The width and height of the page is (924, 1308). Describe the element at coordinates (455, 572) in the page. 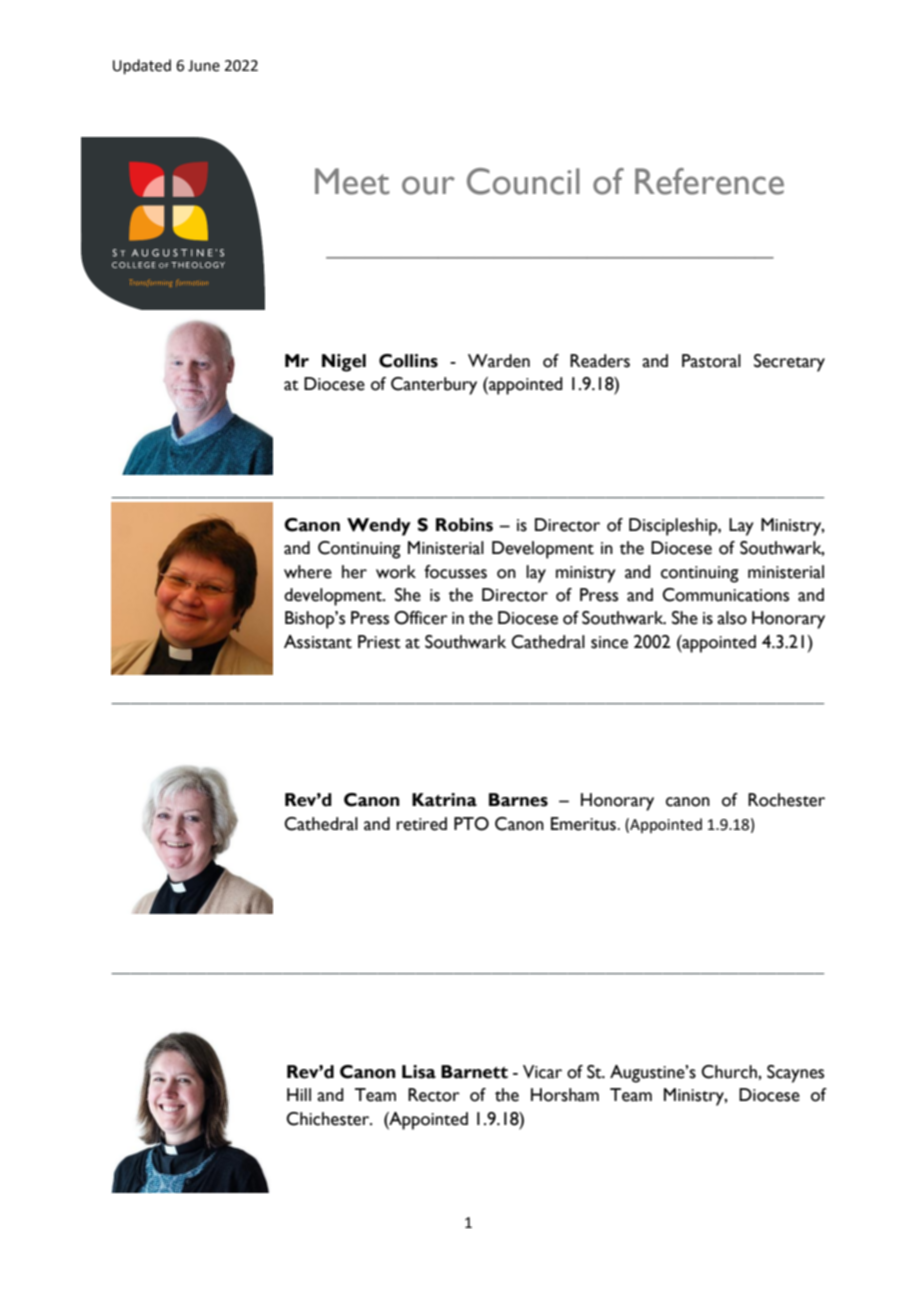

I see `focusses` at that location.
